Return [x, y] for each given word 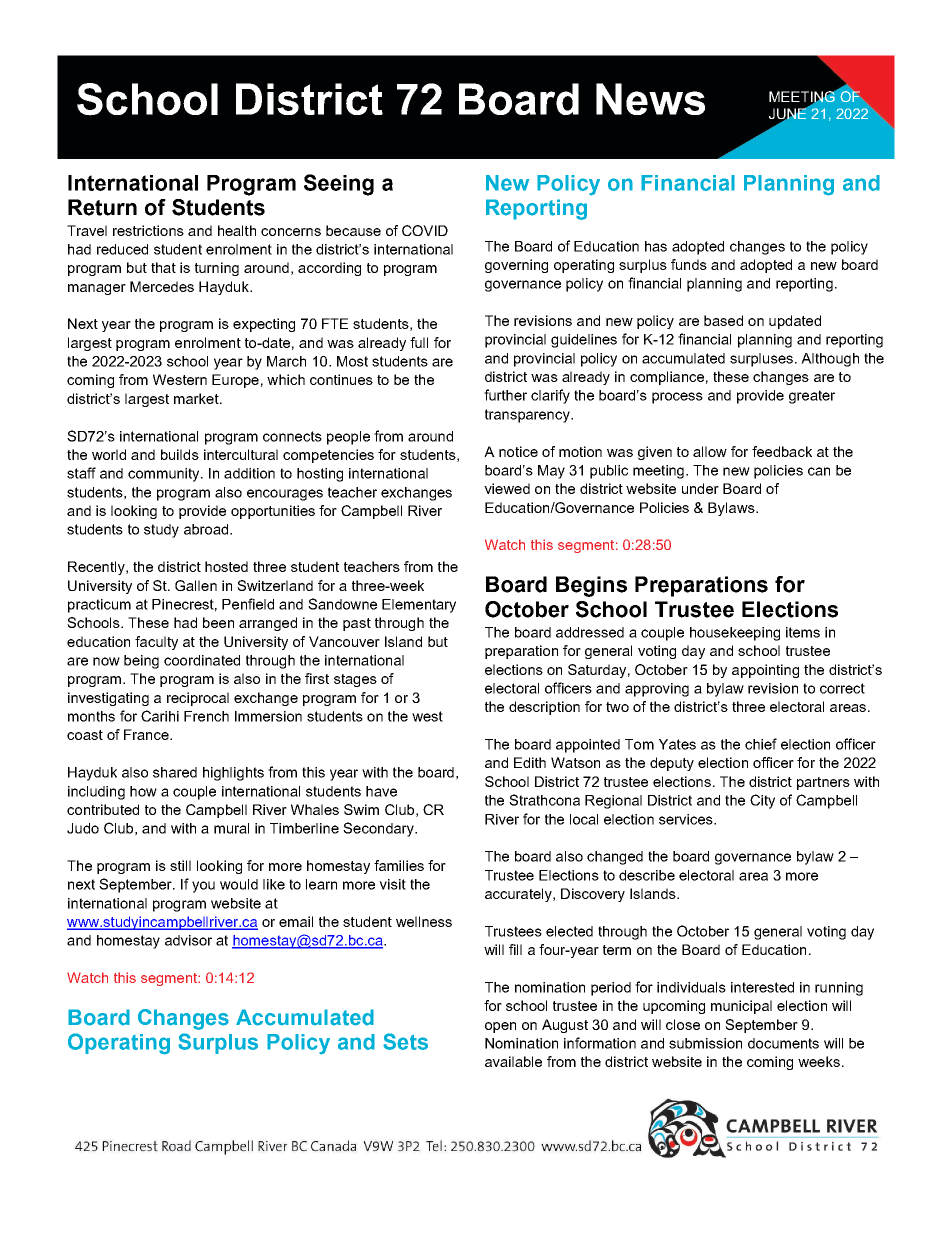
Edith [530, 762]
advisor [188, 940]
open [500, 1027]
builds [180, 454]
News [650, 99]
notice [518, 451]
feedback [782, 451]
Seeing [339, 185]
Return [102, 207]
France [147, 734]
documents [783, 1043]
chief [761, 744]
